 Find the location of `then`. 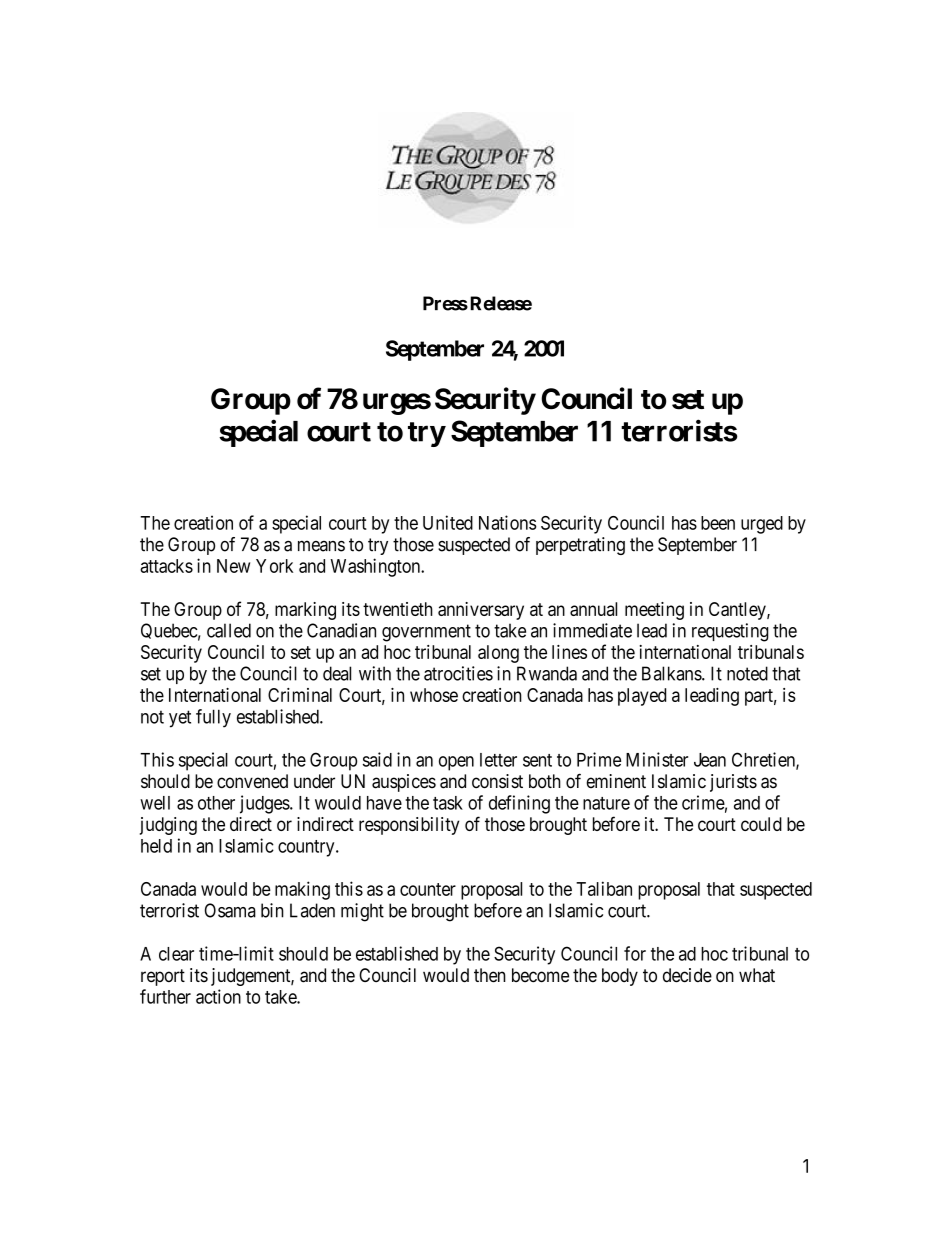

then is located at coordinates (490, 975).
